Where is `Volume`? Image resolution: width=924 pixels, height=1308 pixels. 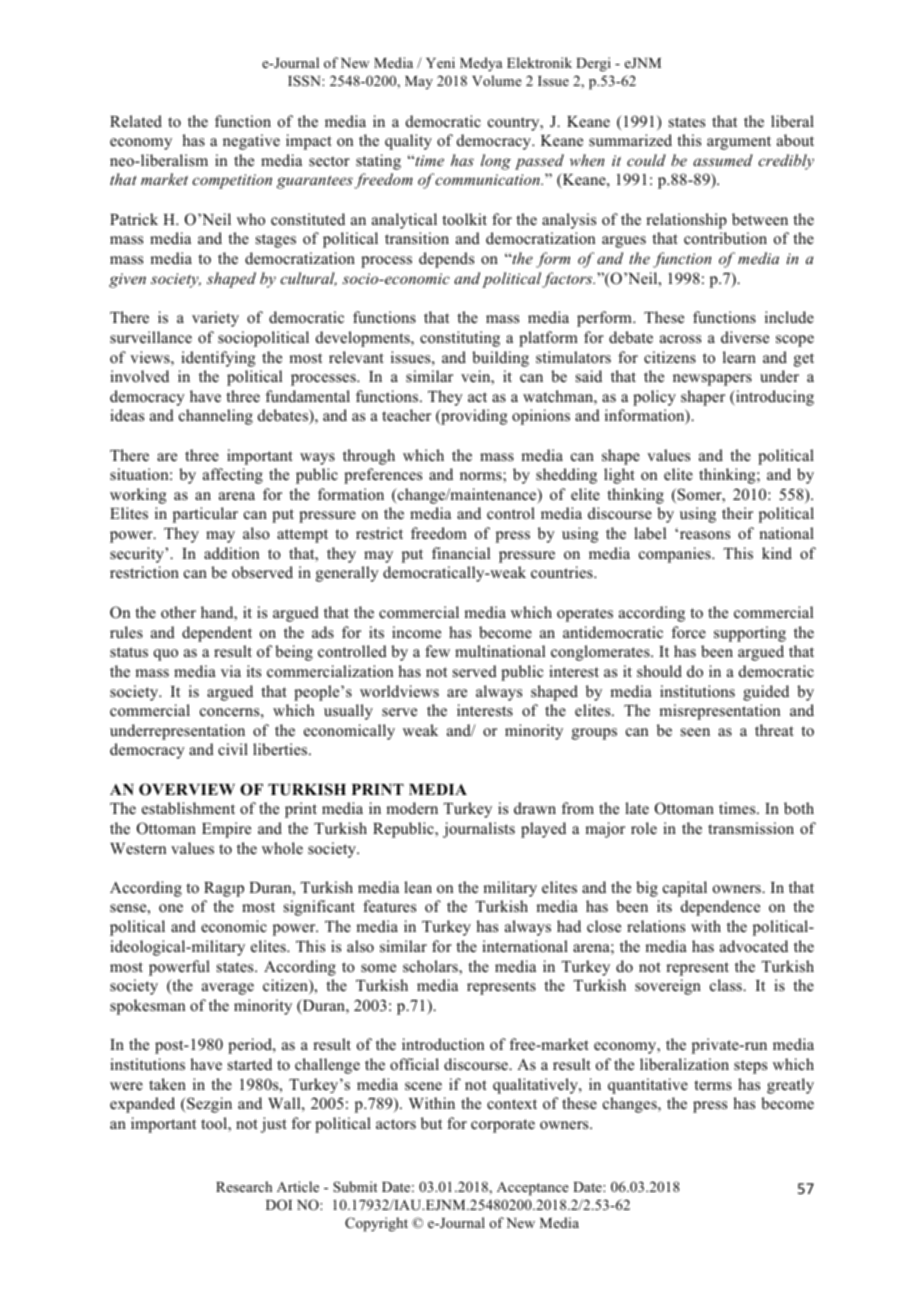
Volume is located at coordinates (497, 80).
